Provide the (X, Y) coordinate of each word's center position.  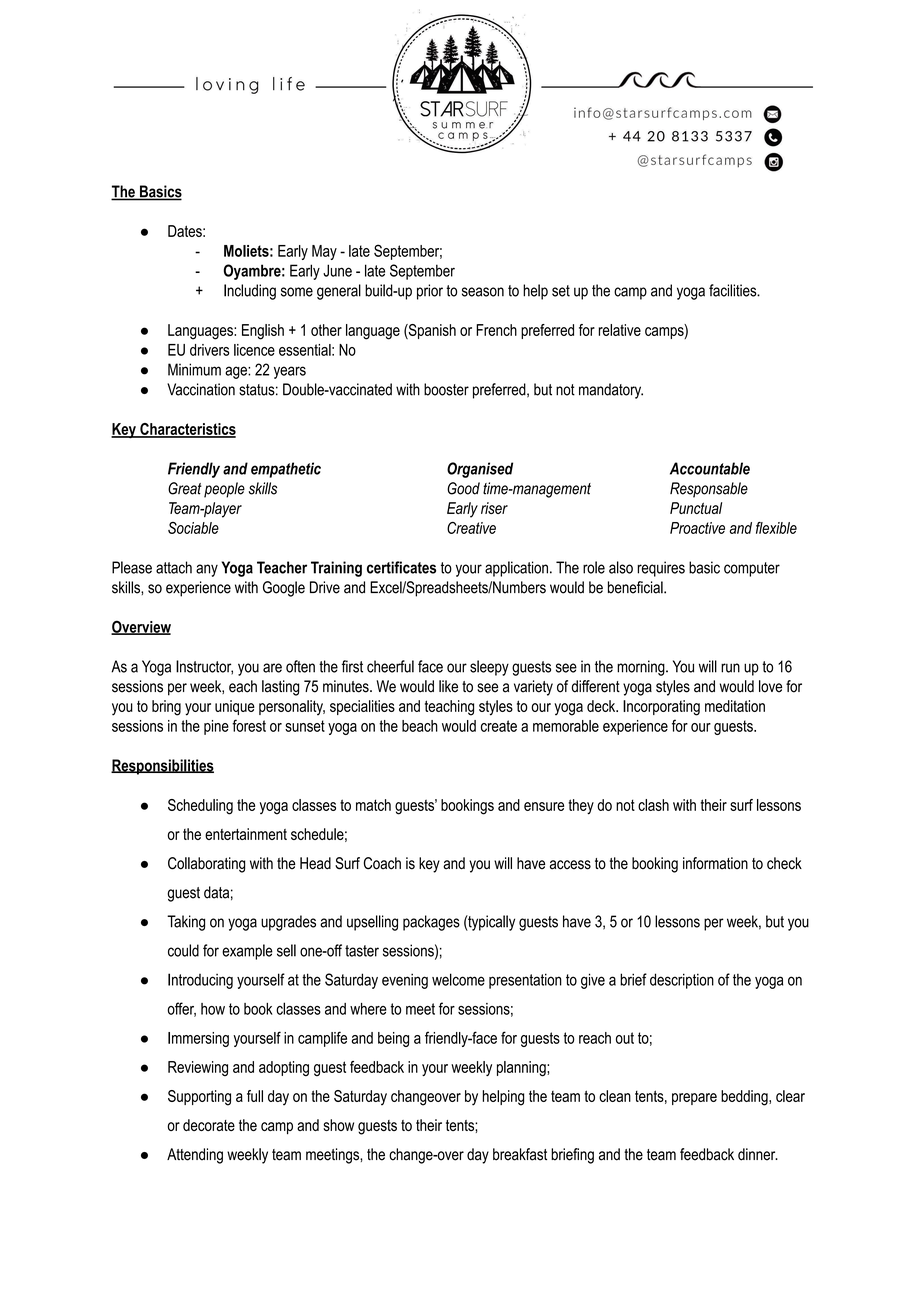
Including (250, 292)
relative (620, 330)
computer (752, 569)
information (715, 863)
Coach (382, 863)
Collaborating (206, 865)
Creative (471, 528)
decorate (209, 1125)
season (483, 292)
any (207, 570)
